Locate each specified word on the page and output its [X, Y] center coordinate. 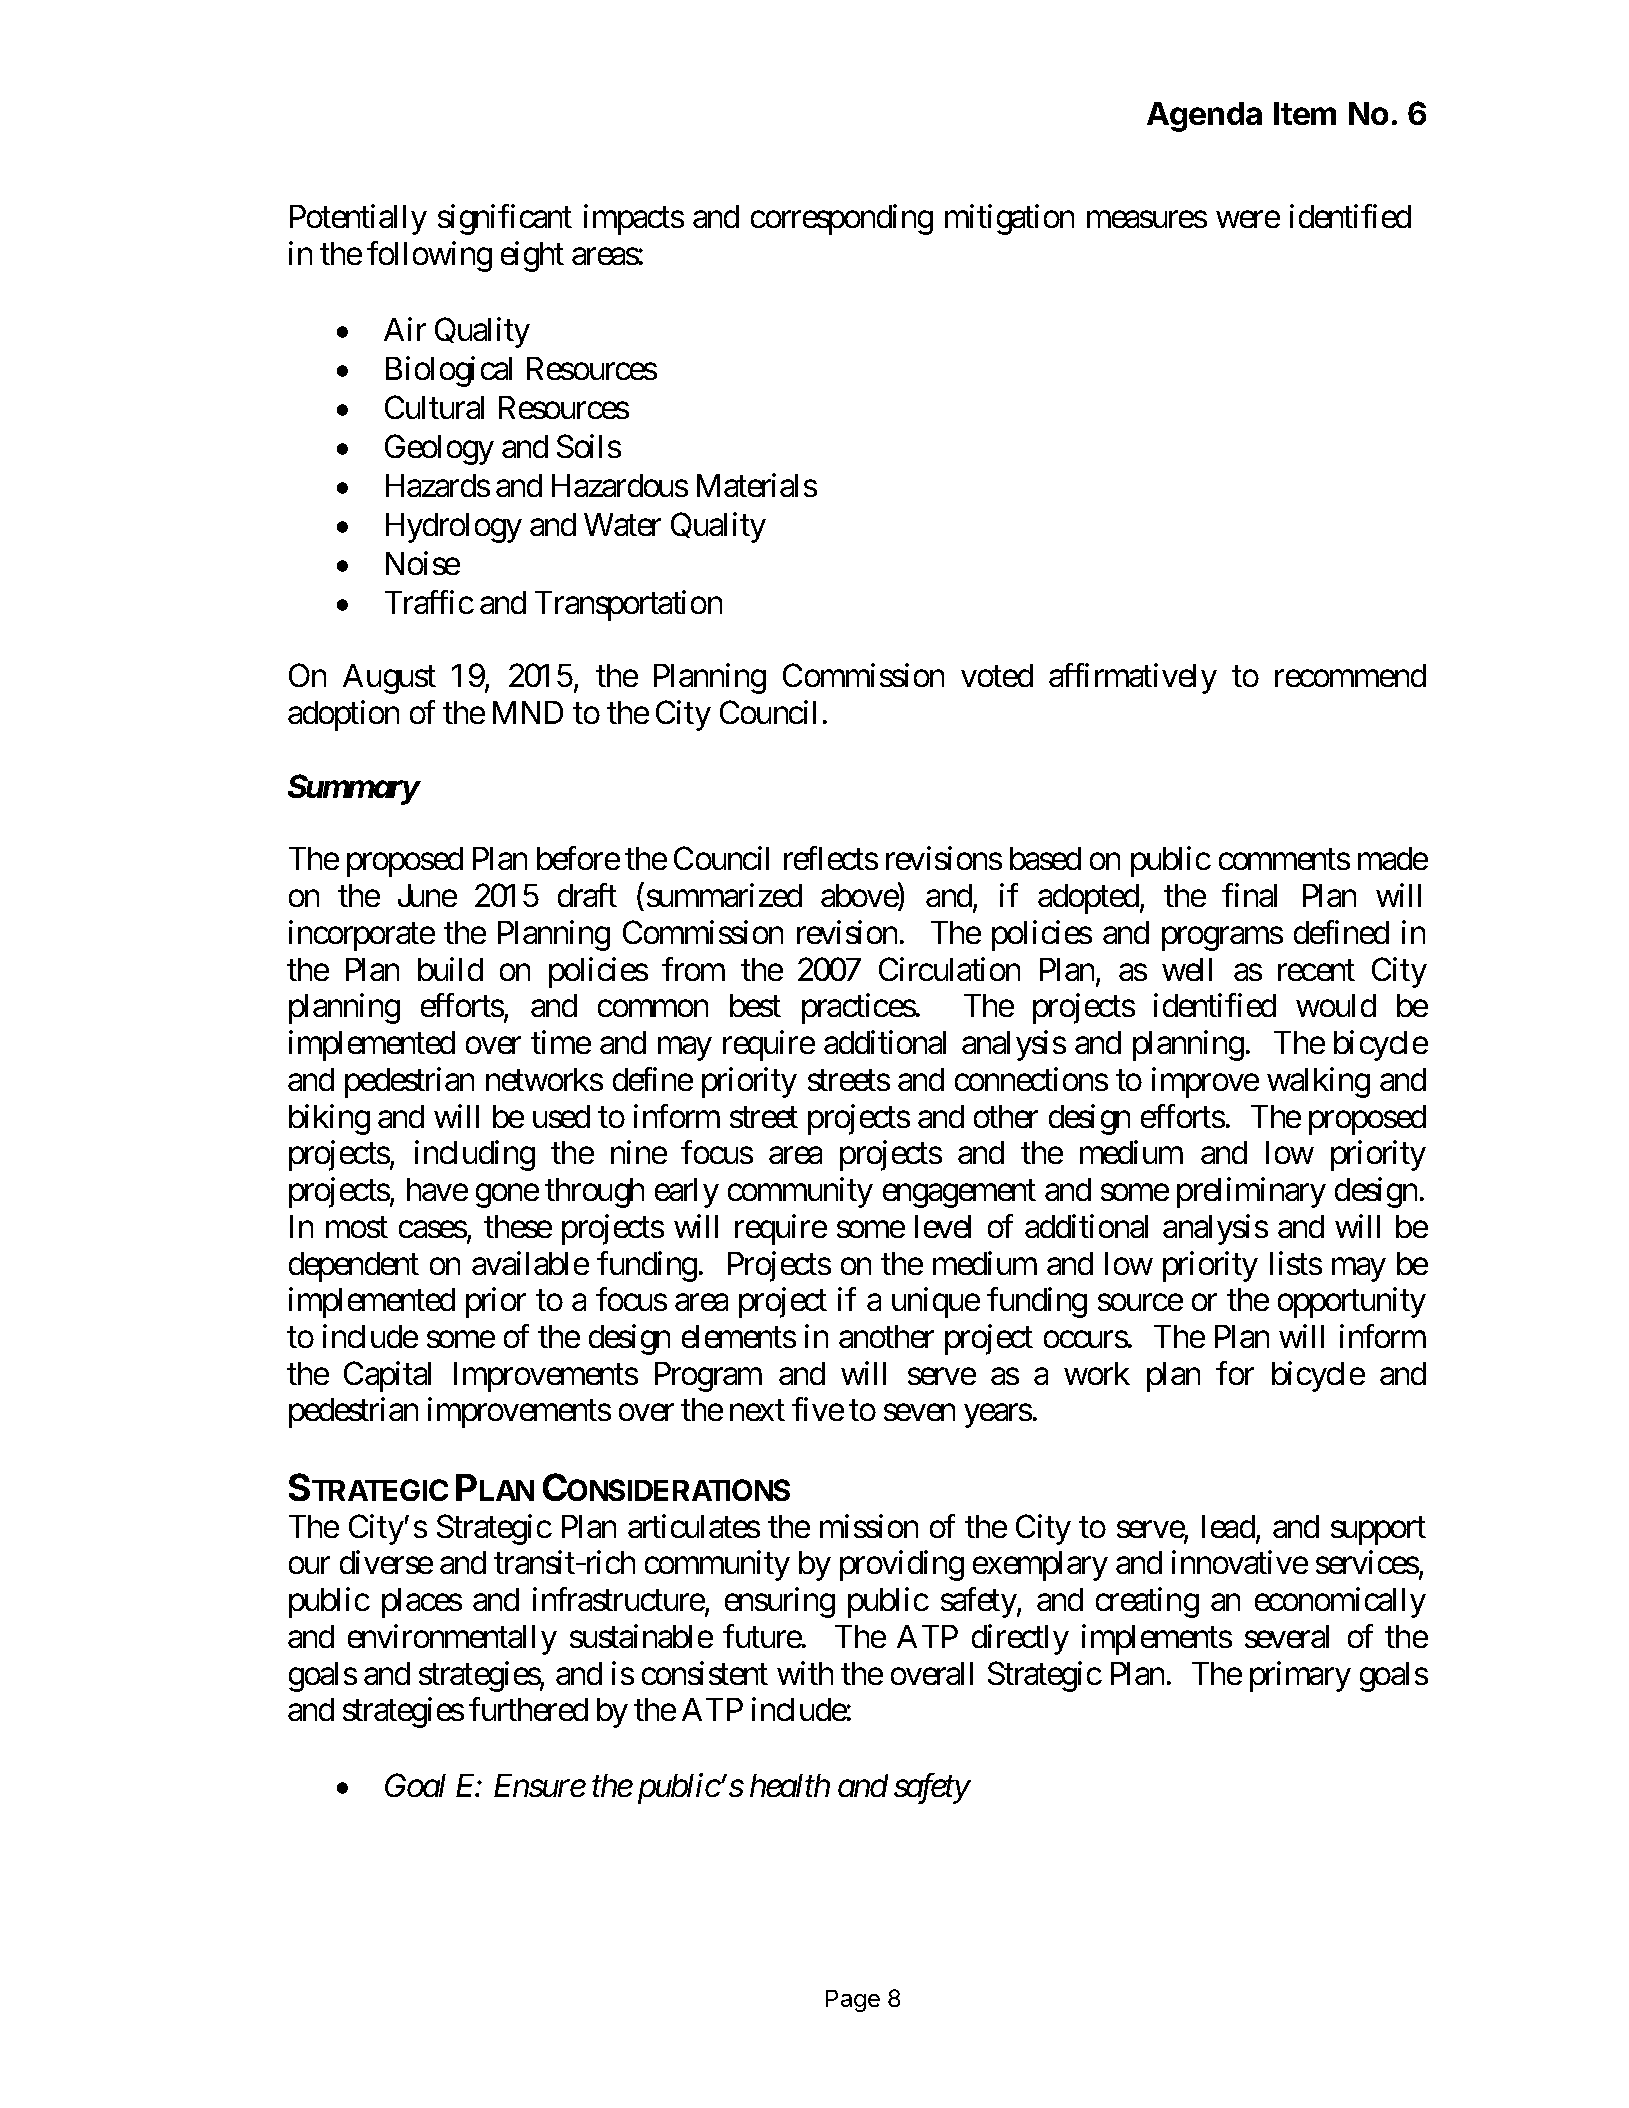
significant [505, 219]
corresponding [842, 219]
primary [1300, 1676]
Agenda [1204, 117]
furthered [528, 1709]
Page [853, 2001]
